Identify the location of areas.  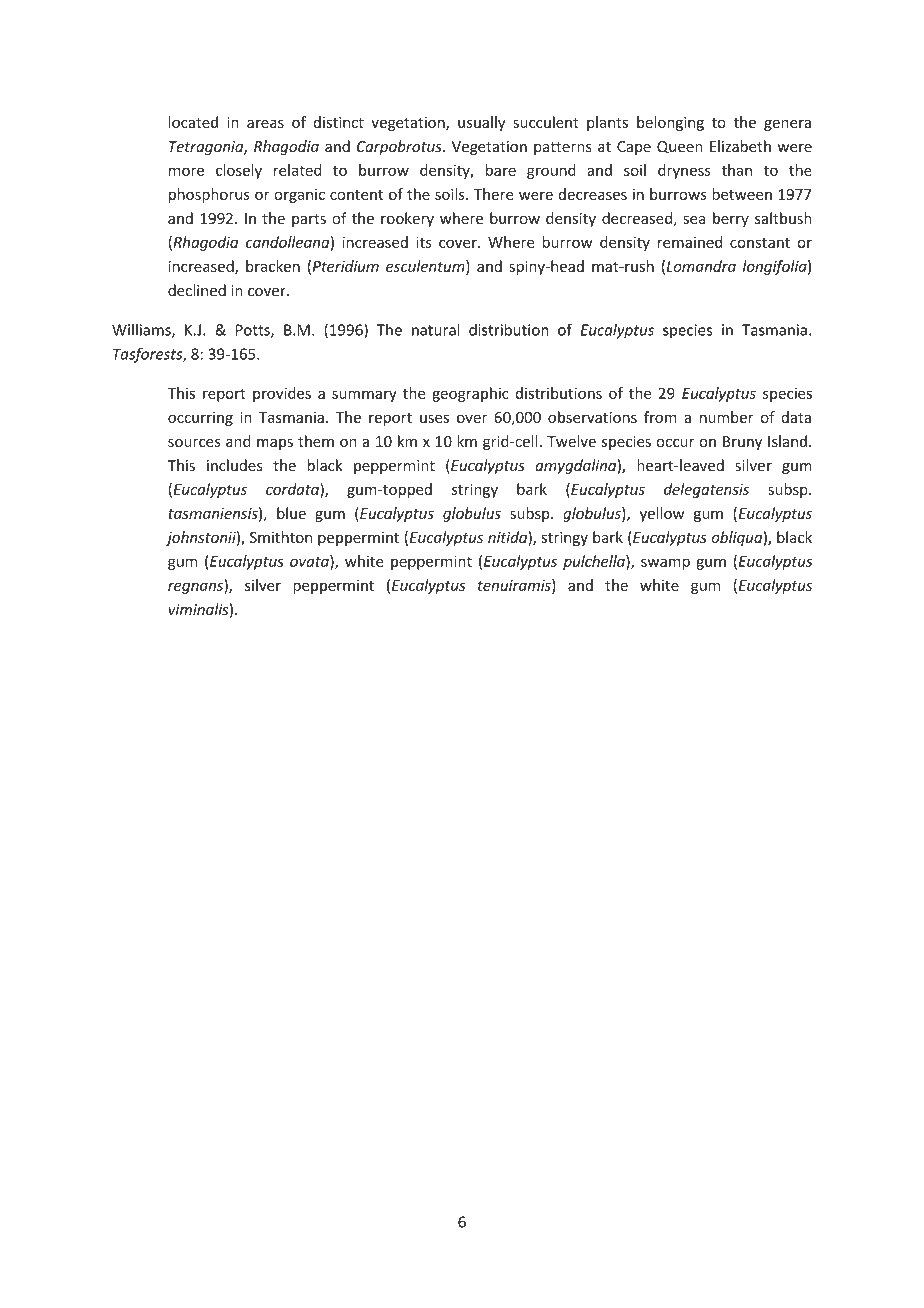
(265, 123).
